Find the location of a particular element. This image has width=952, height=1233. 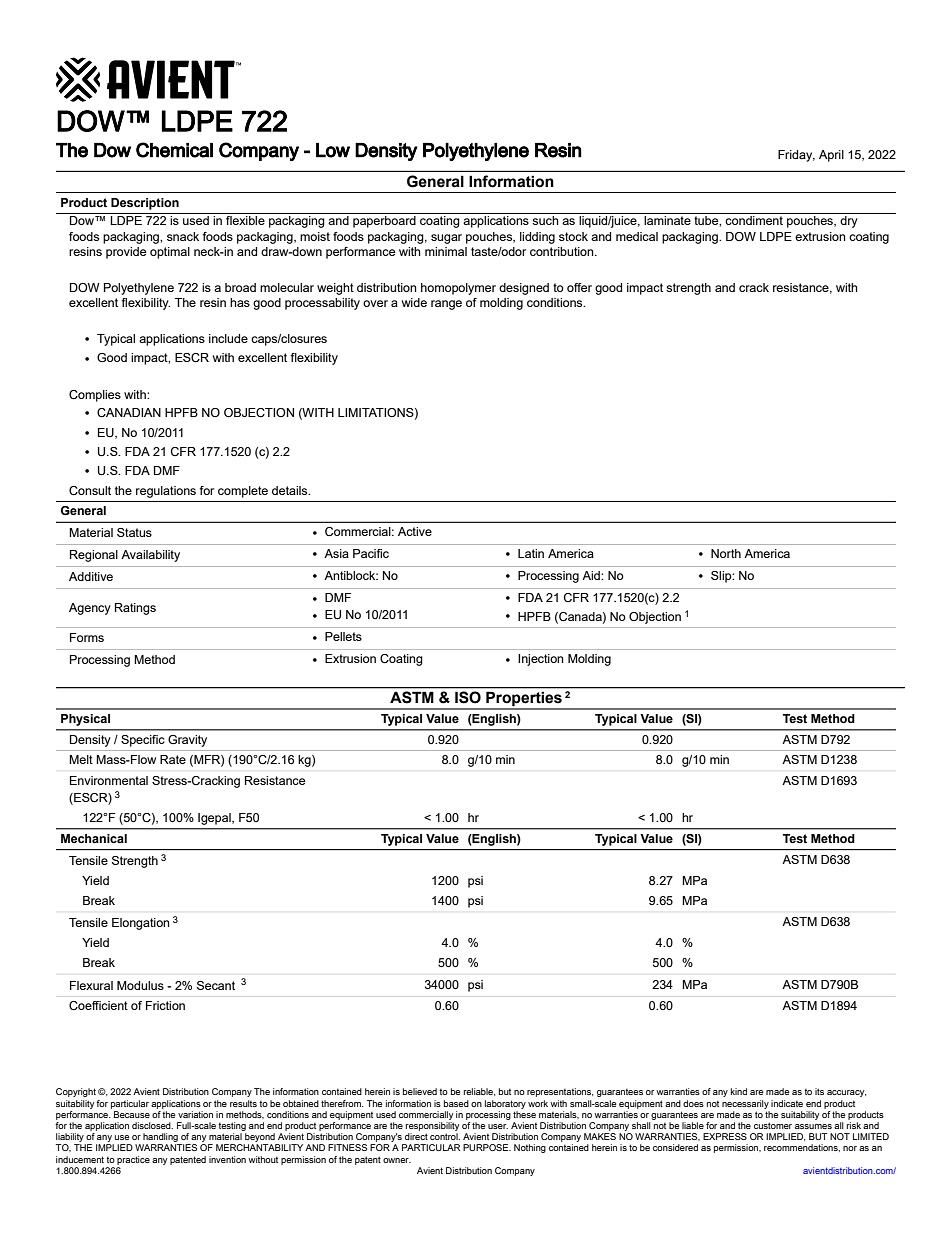

customer is located at coordinates (773, 1125).
